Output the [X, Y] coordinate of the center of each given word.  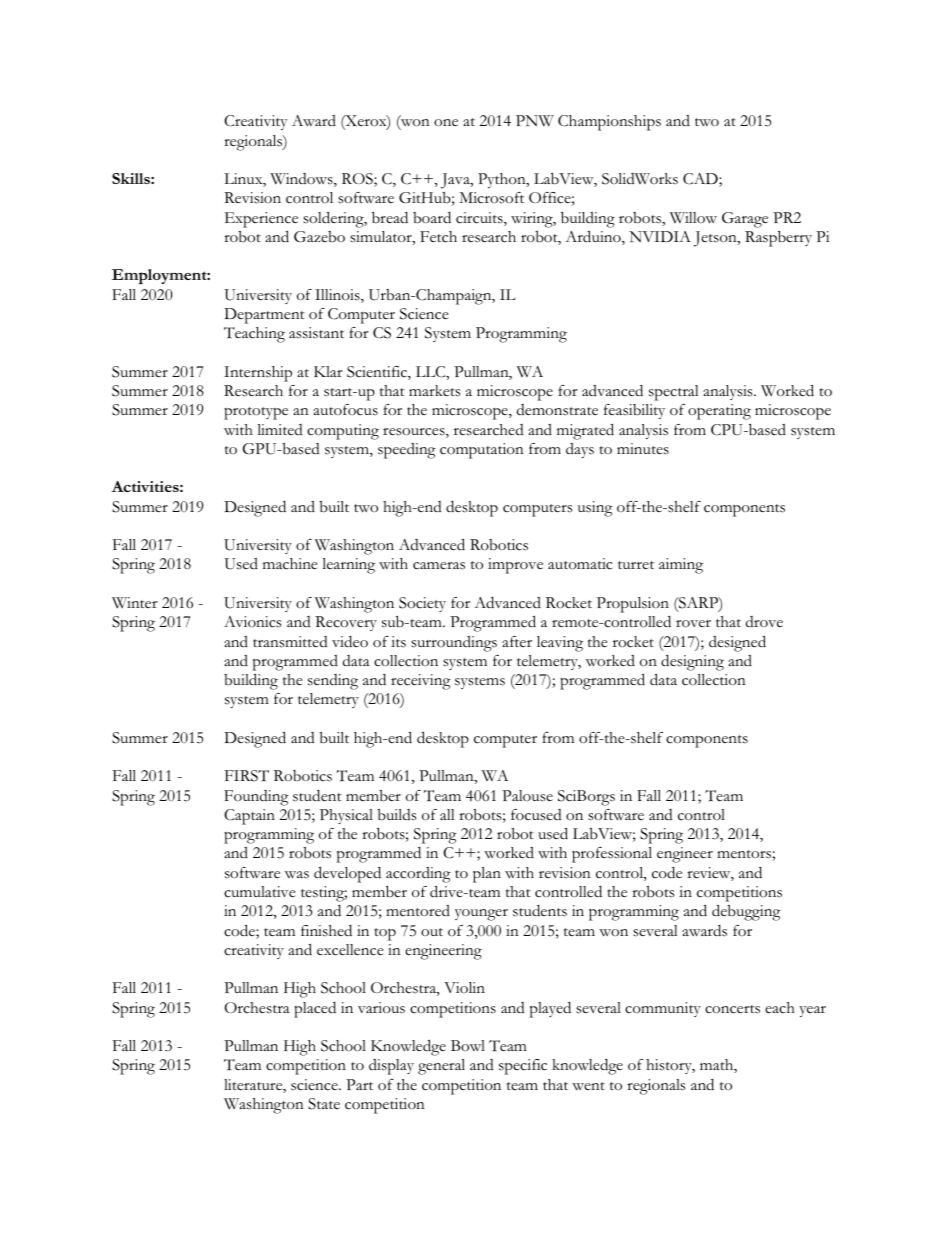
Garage [745, 220]
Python [503, 180]
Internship [258, 374]
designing [692, 663]
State [324, 1104]
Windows [302, 180]
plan [487, 875]
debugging [746, 912]
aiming [681, 566]
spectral [674, 393]
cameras [439, 566]
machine [290, 564]
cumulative [260, 892]
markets [434, 391]
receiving [421, 682]
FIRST [247, 776]
